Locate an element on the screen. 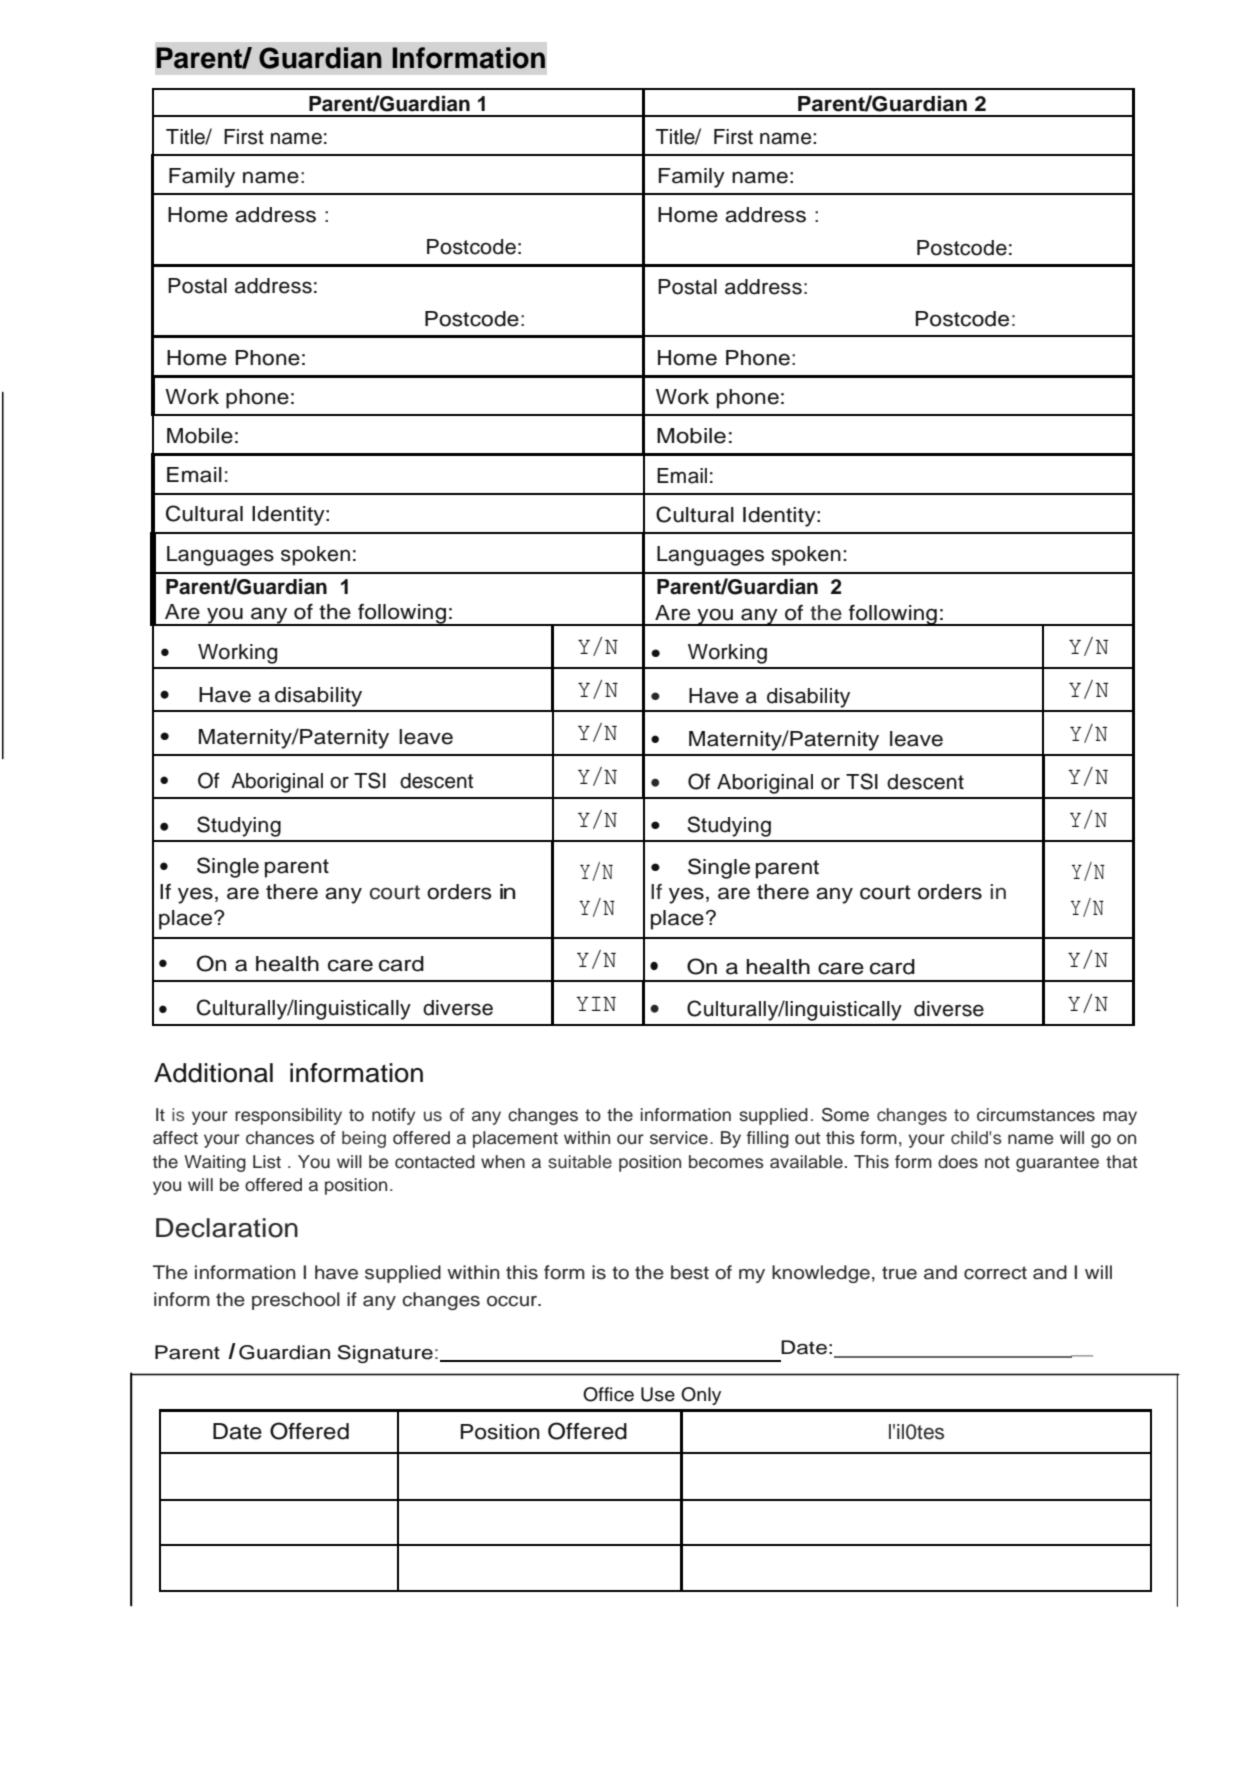 The height and width of the screenshot is (1766, 1250). circumstances is located at coordinates (1036, 1115).
